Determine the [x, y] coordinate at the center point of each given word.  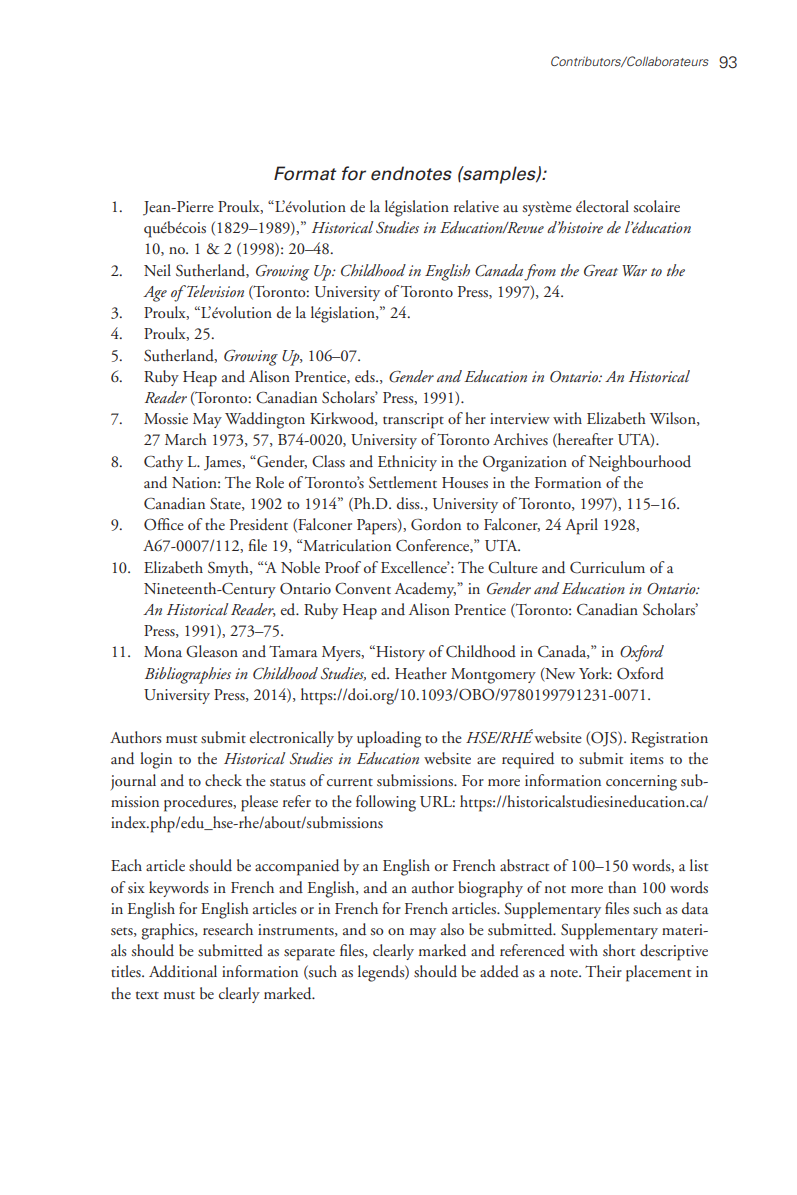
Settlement [403, 482]
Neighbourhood [640, 463]
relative [476, 206]
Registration [669, 740]
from [540, 272]
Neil [157, 270]
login [156, 760]
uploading [389, 739]
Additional [183, 971]
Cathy [163, 463]
